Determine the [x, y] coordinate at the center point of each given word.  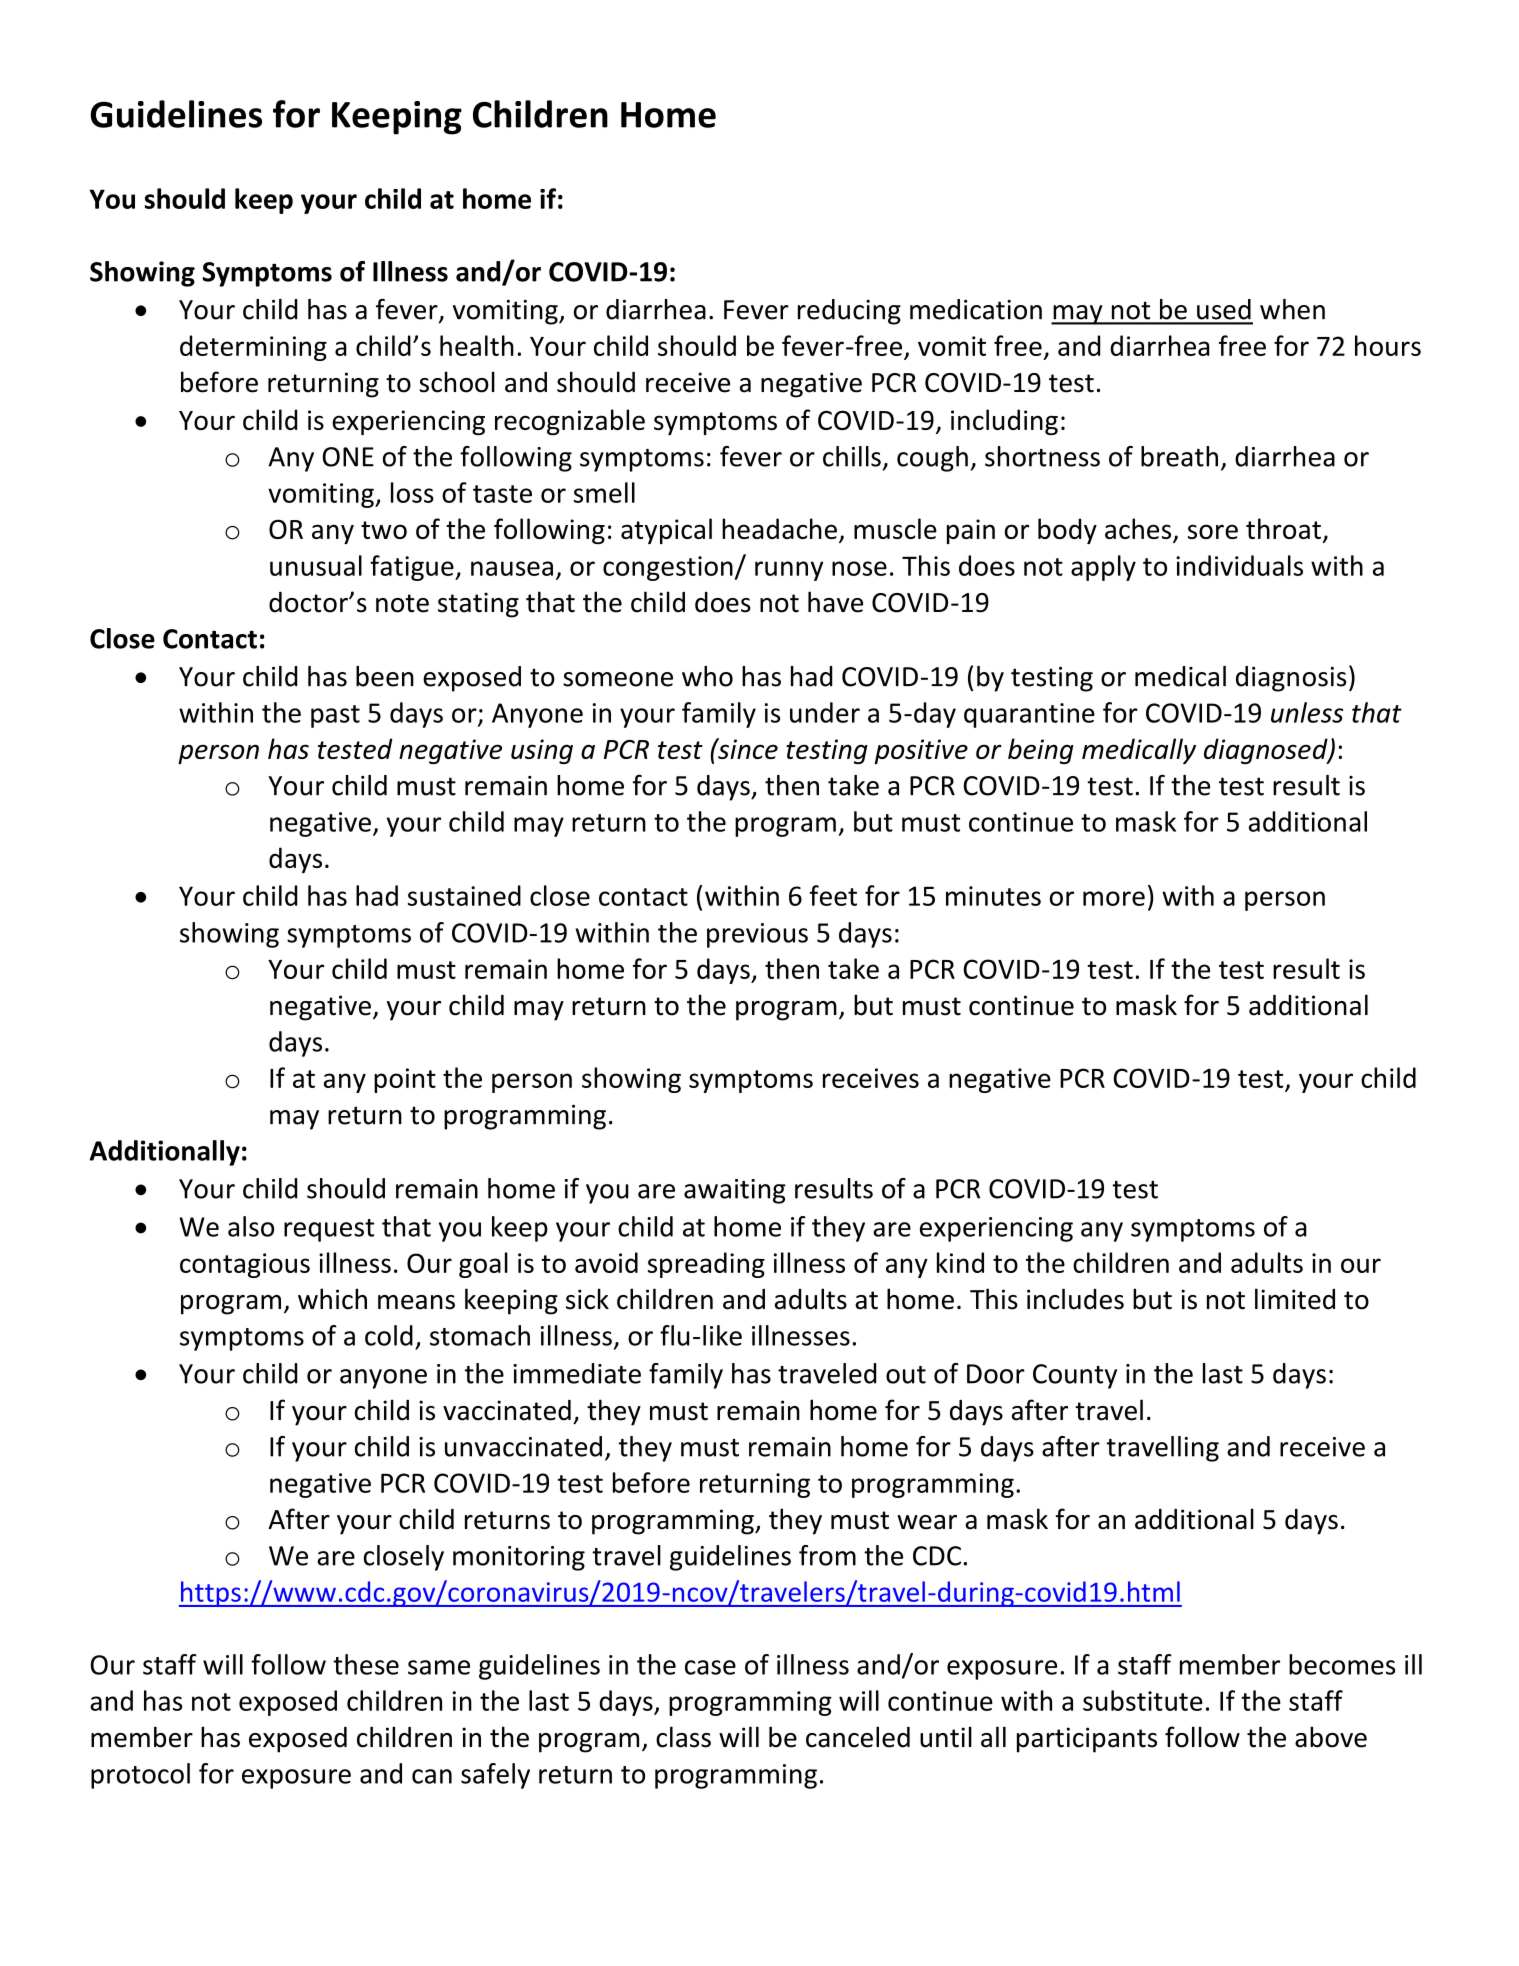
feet [833, 895]
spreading [706, 1265]
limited [1295, 1299]
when [1292, 309]
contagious [245, 1265]
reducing [849, 312]
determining [253, 348]
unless [1307, 712]
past [335, 716]
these [366, 1664]
